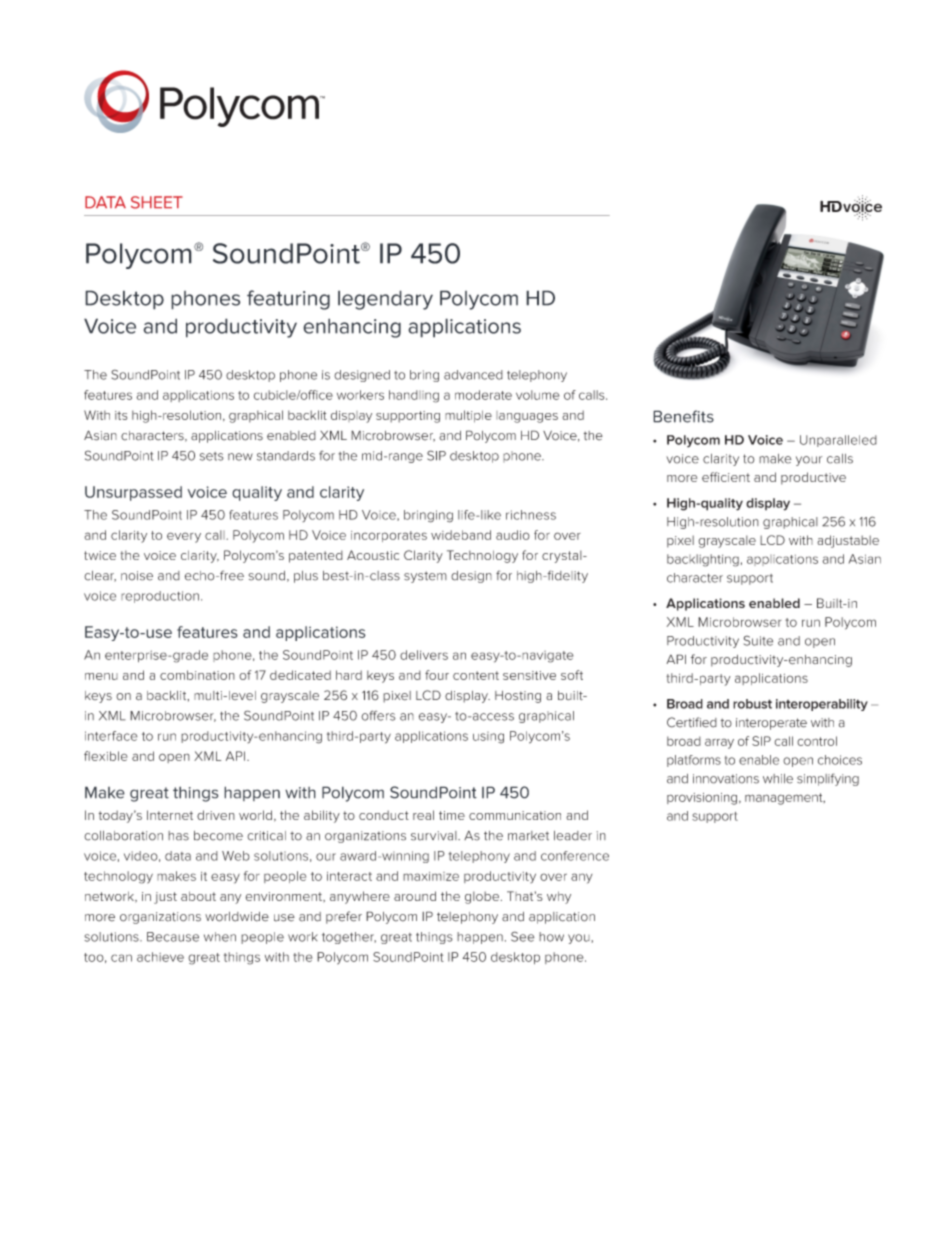 Image resolution: width=952 pixels, height=1233 pixels. I want to click on system, so click(425, 577).
